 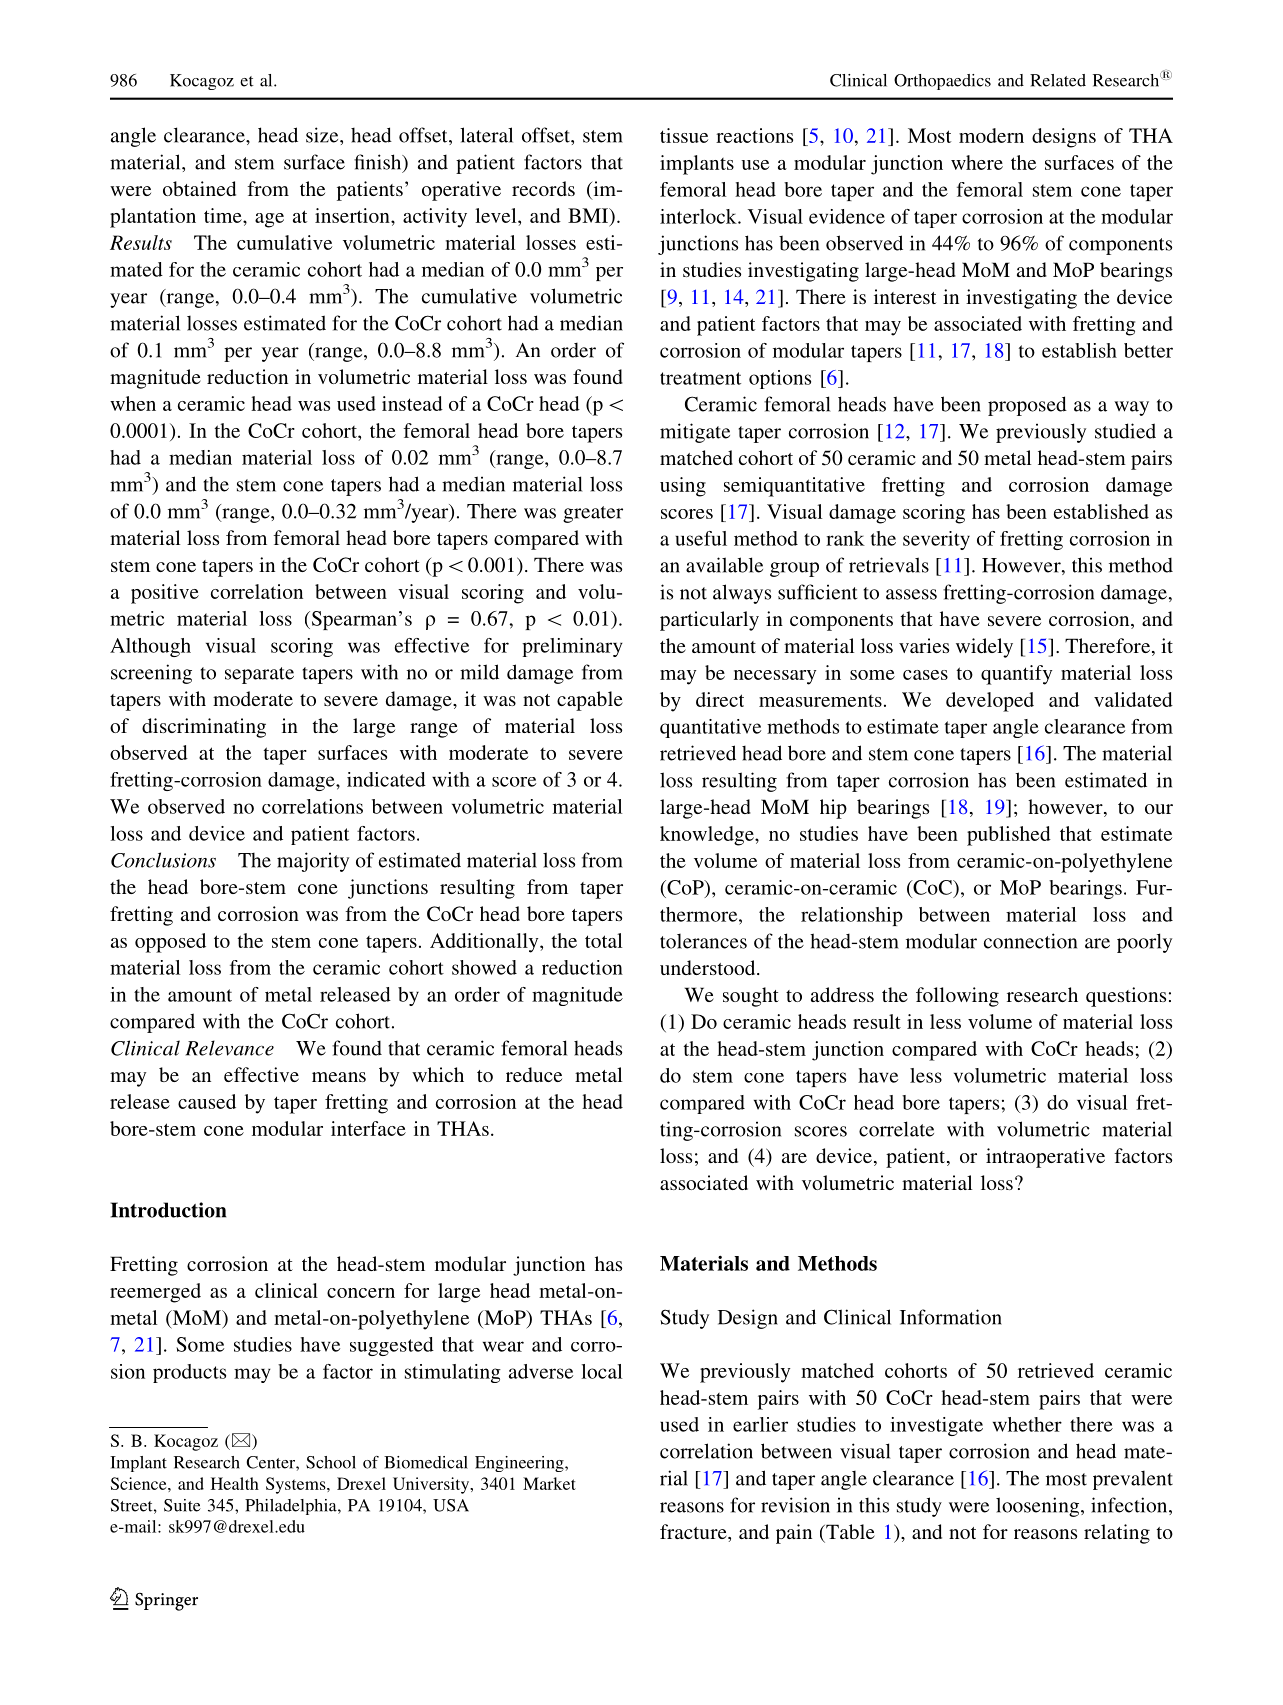 I want to click on understood, so click(x=709, y=967).
